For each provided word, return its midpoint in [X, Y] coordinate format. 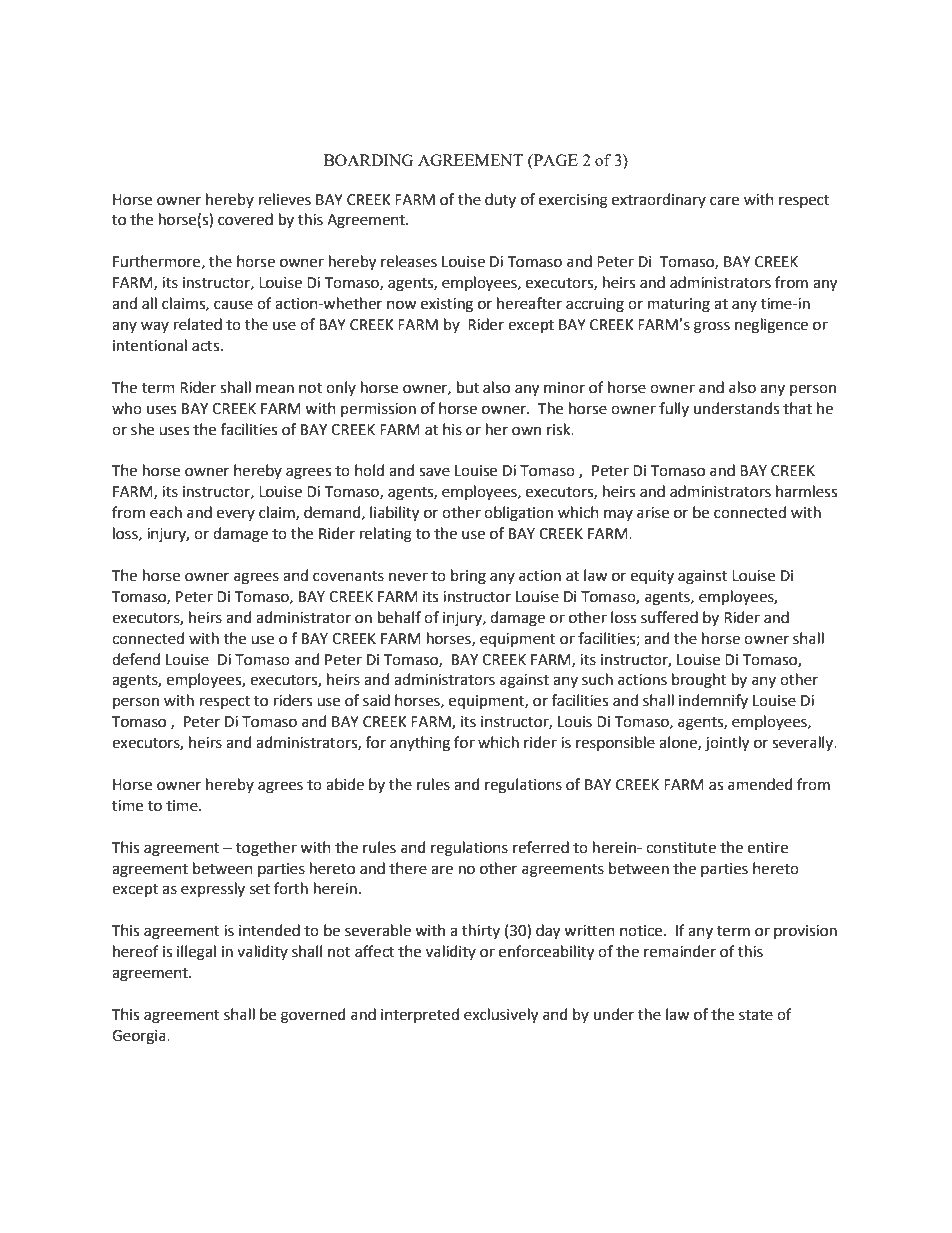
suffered [669, 617]
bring [468, 577]
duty [500, 200]
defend [136, 659]
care [724, 201]
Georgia [140, 1037]
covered [245, 219]
